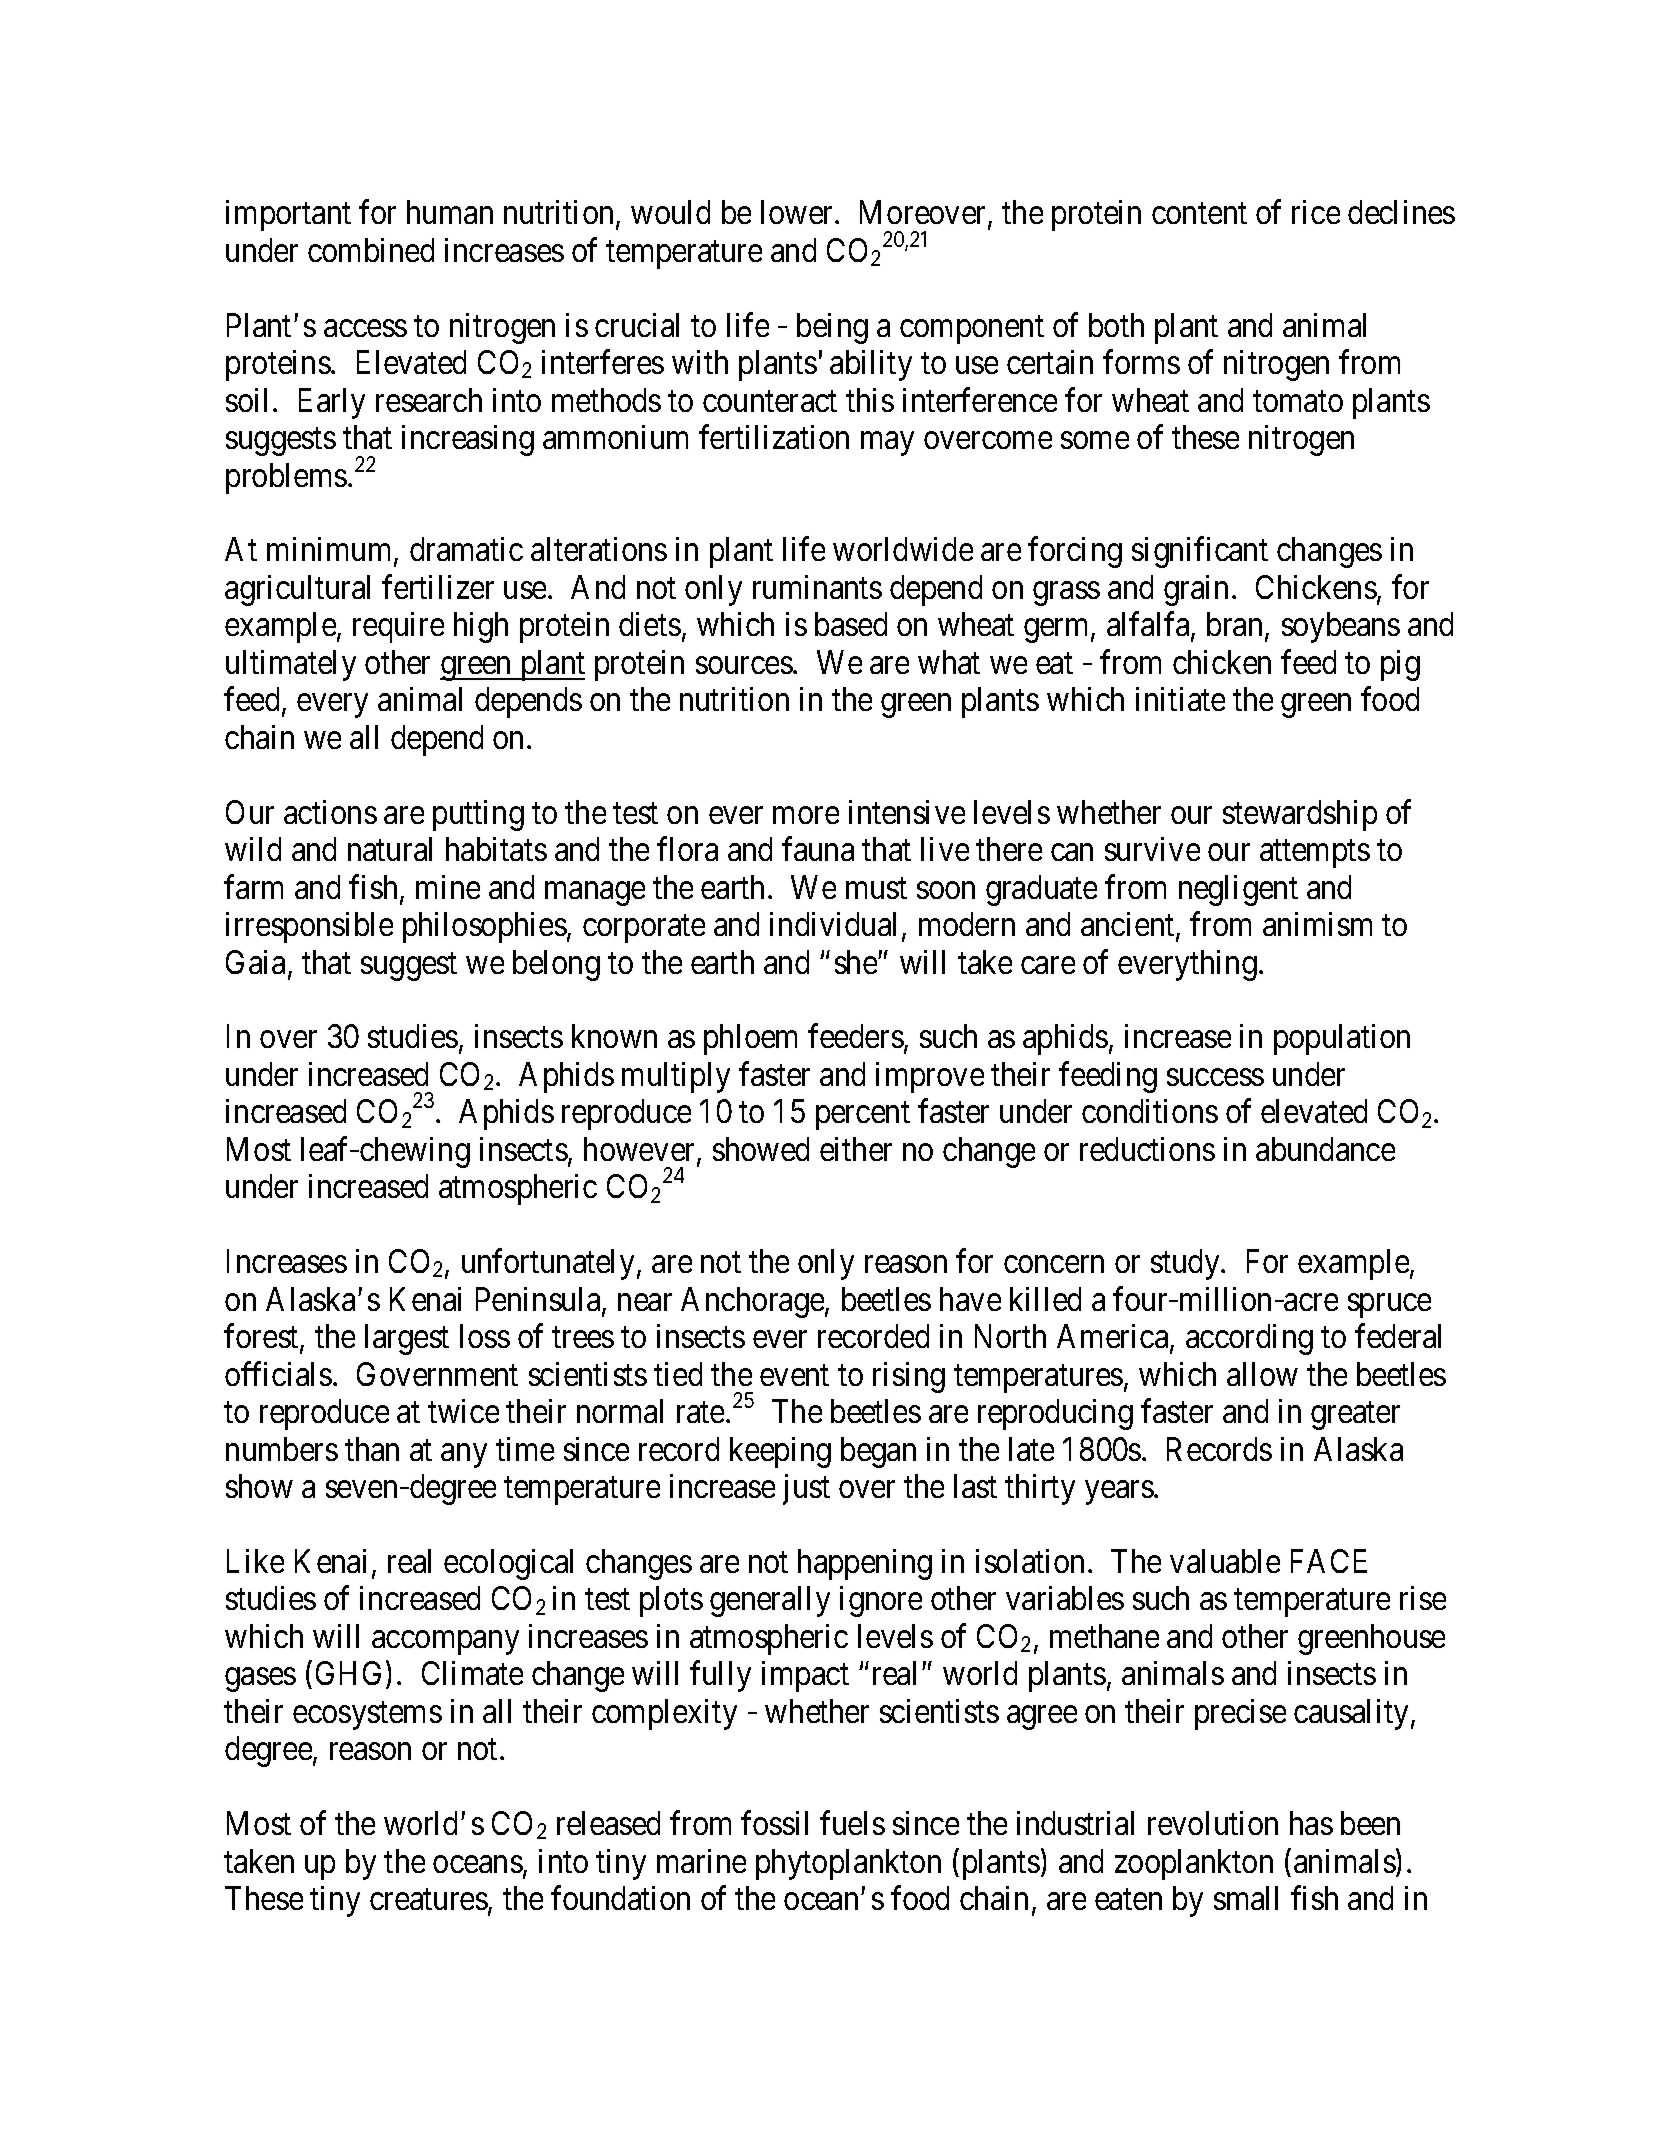  I want to click on phytoplankton, so click(848, 1864).
